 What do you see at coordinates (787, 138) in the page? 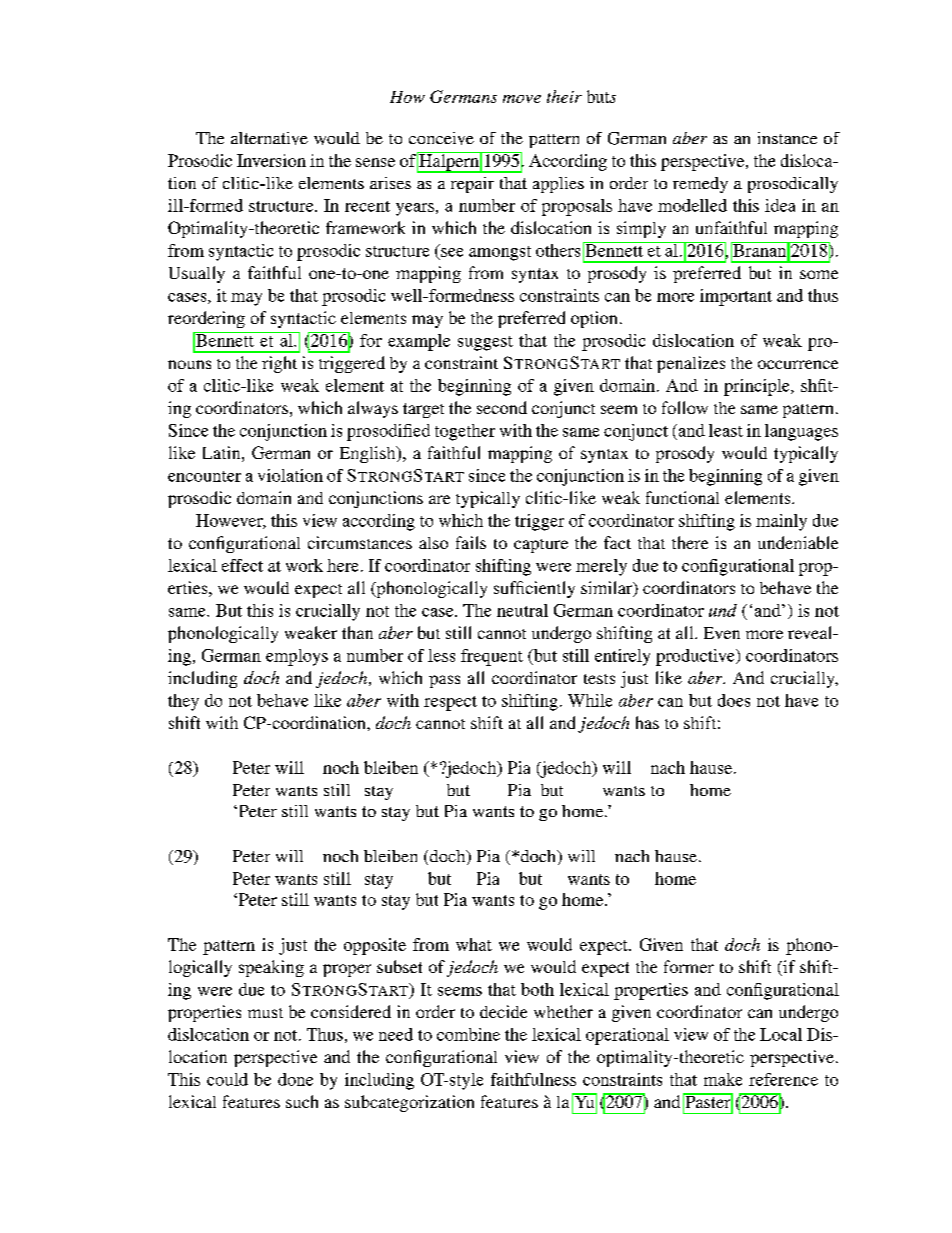
I see `instance` at bounding box center [787, 138].
